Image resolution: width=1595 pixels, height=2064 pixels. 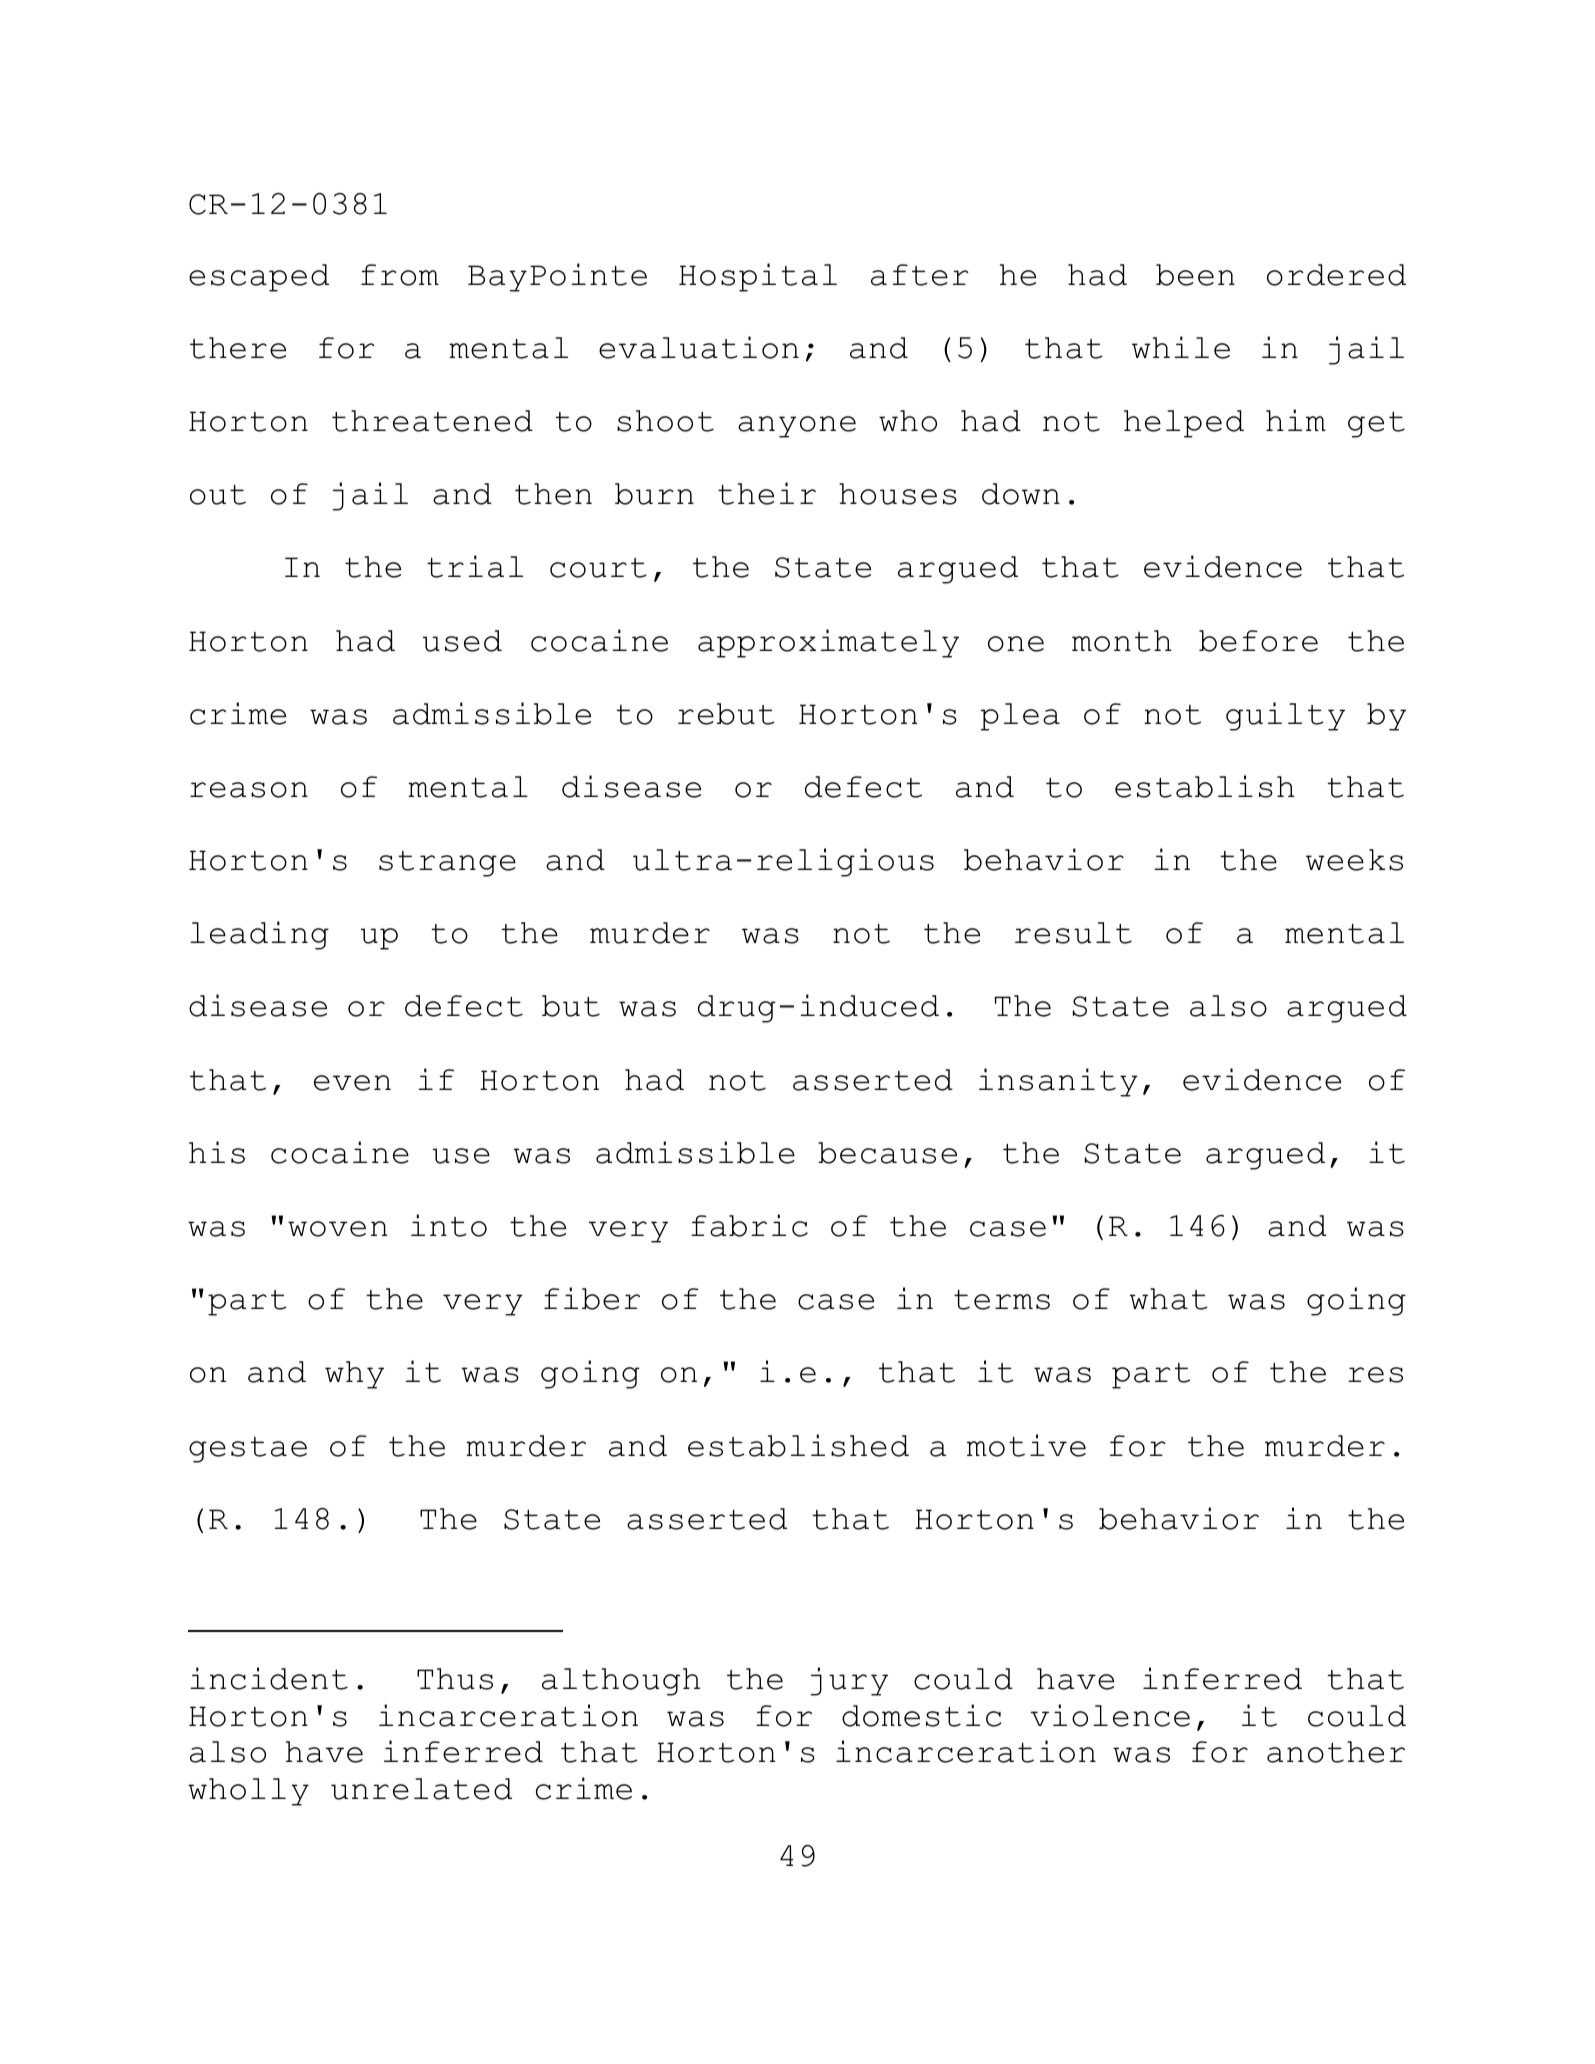 I want to click on unrelated, so click(x=421, y=1789).
